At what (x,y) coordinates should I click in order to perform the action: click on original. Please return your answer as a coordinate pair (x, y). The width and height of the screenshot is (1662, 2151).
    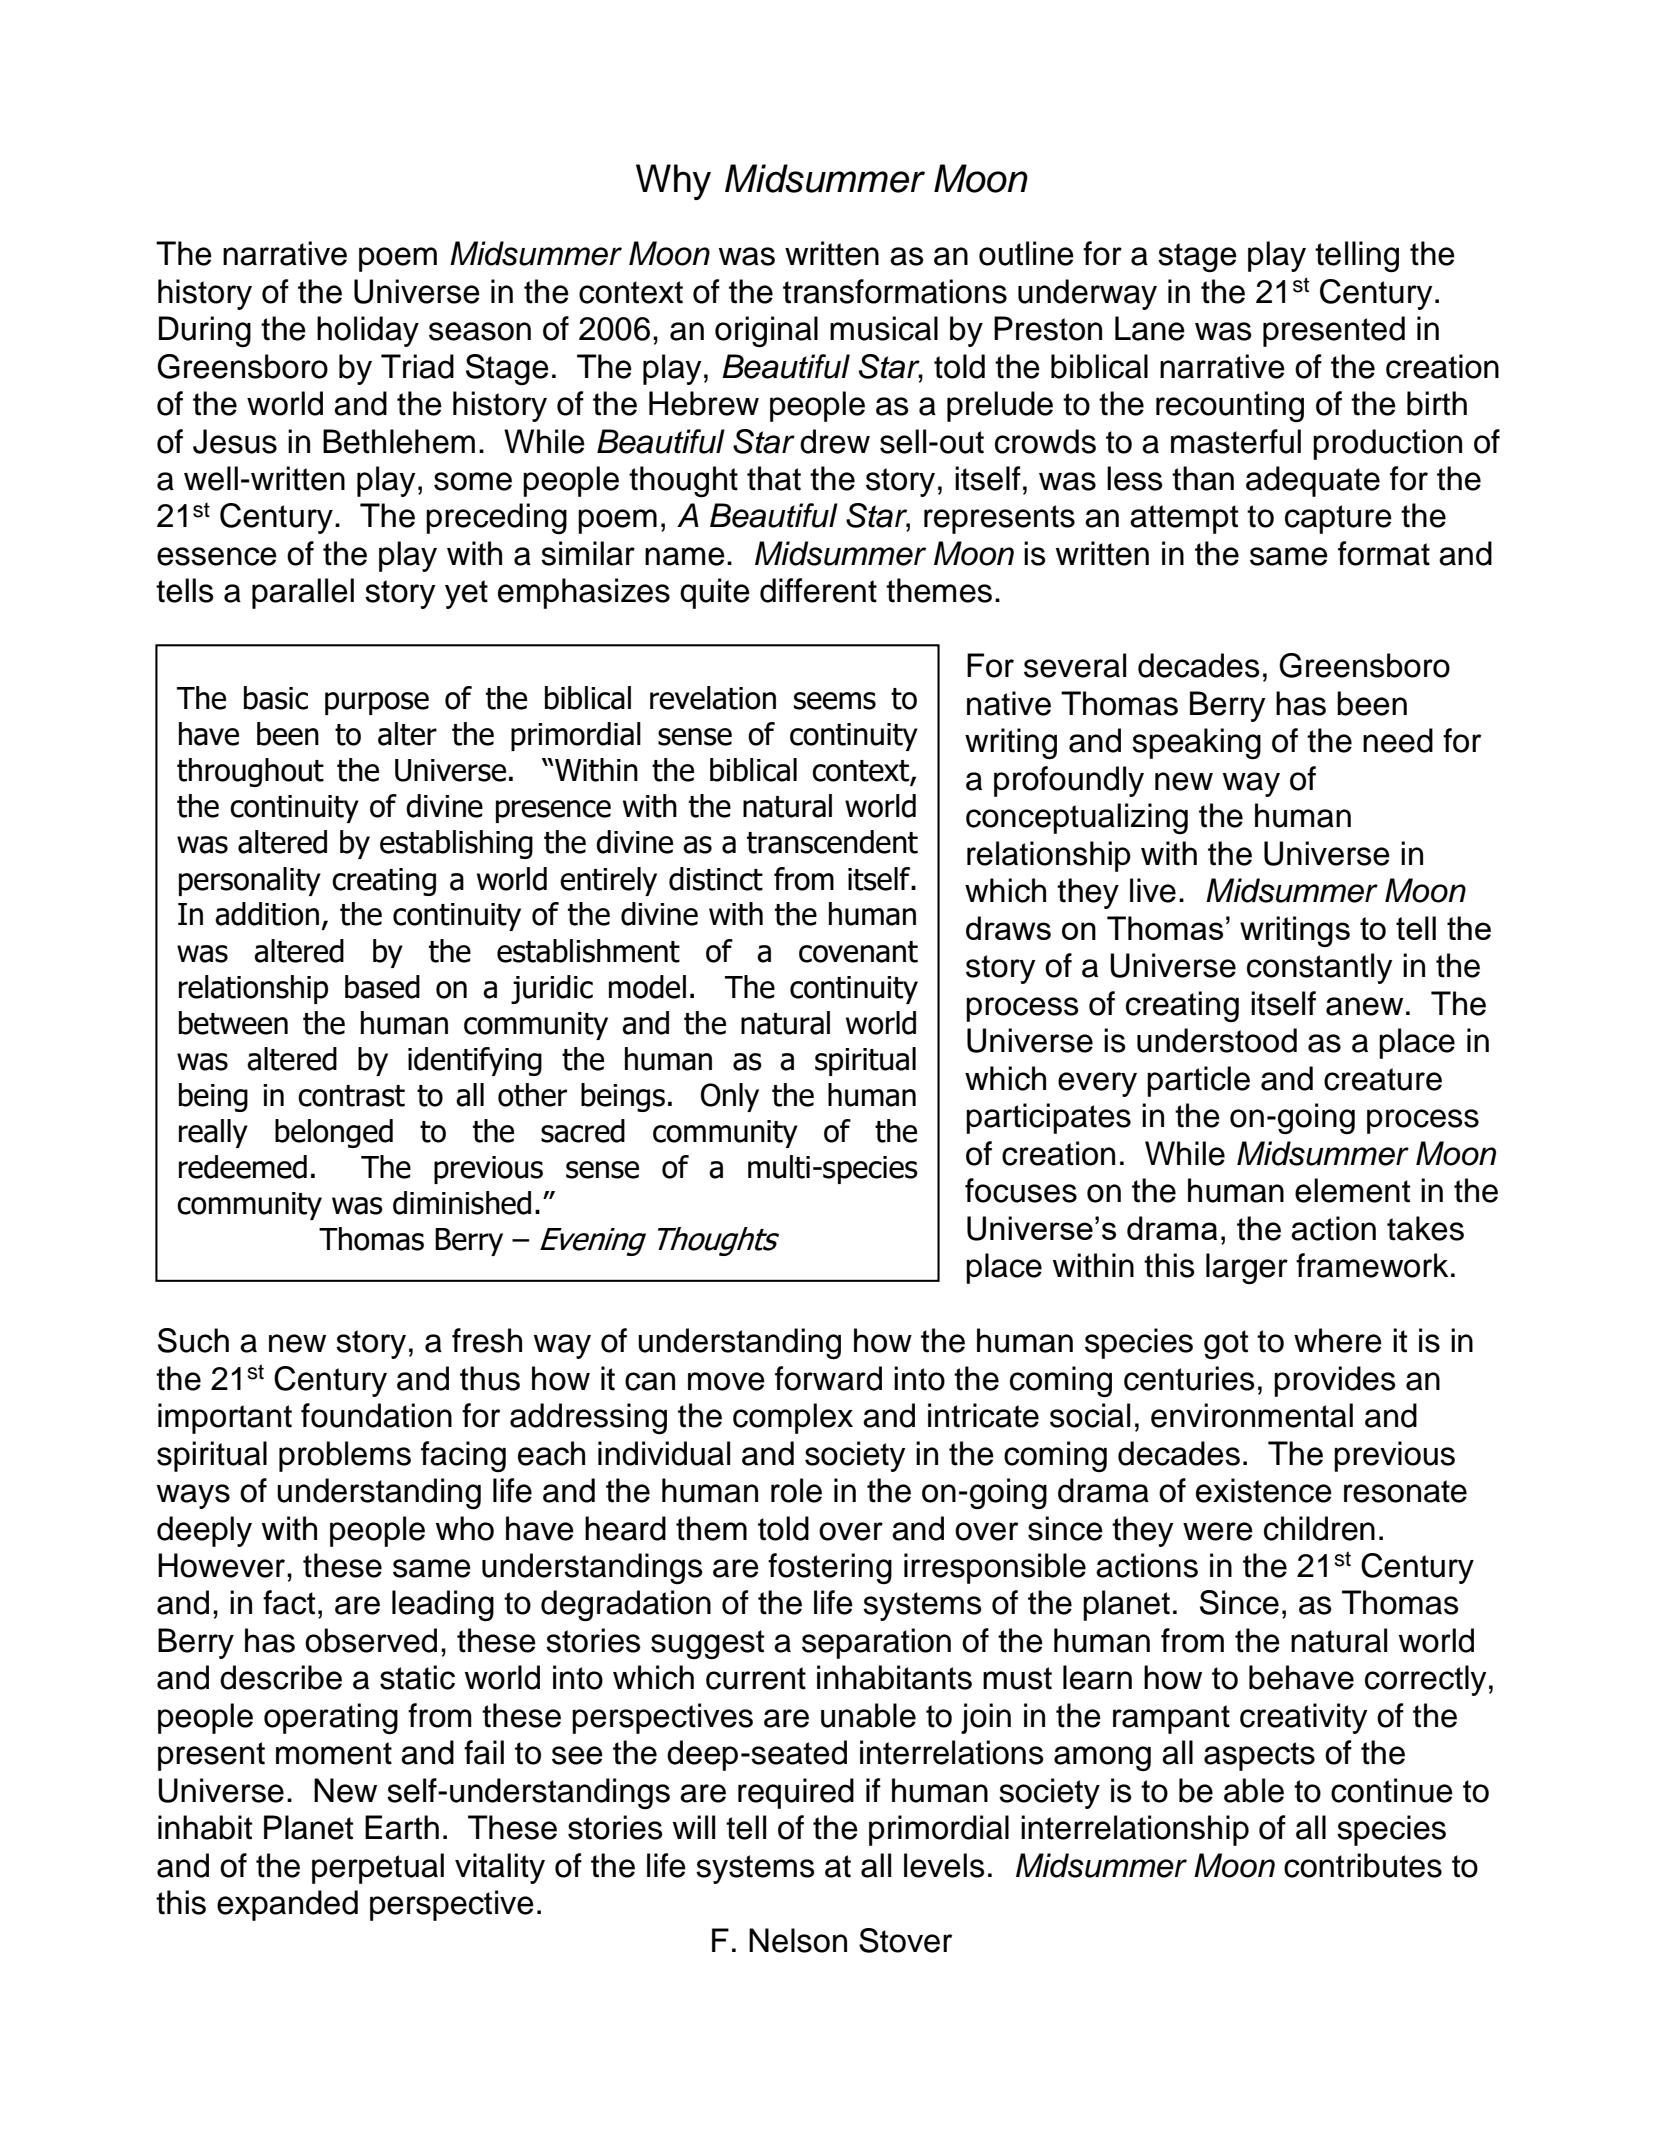
    Looking at the image, I should click on (766, 331).
